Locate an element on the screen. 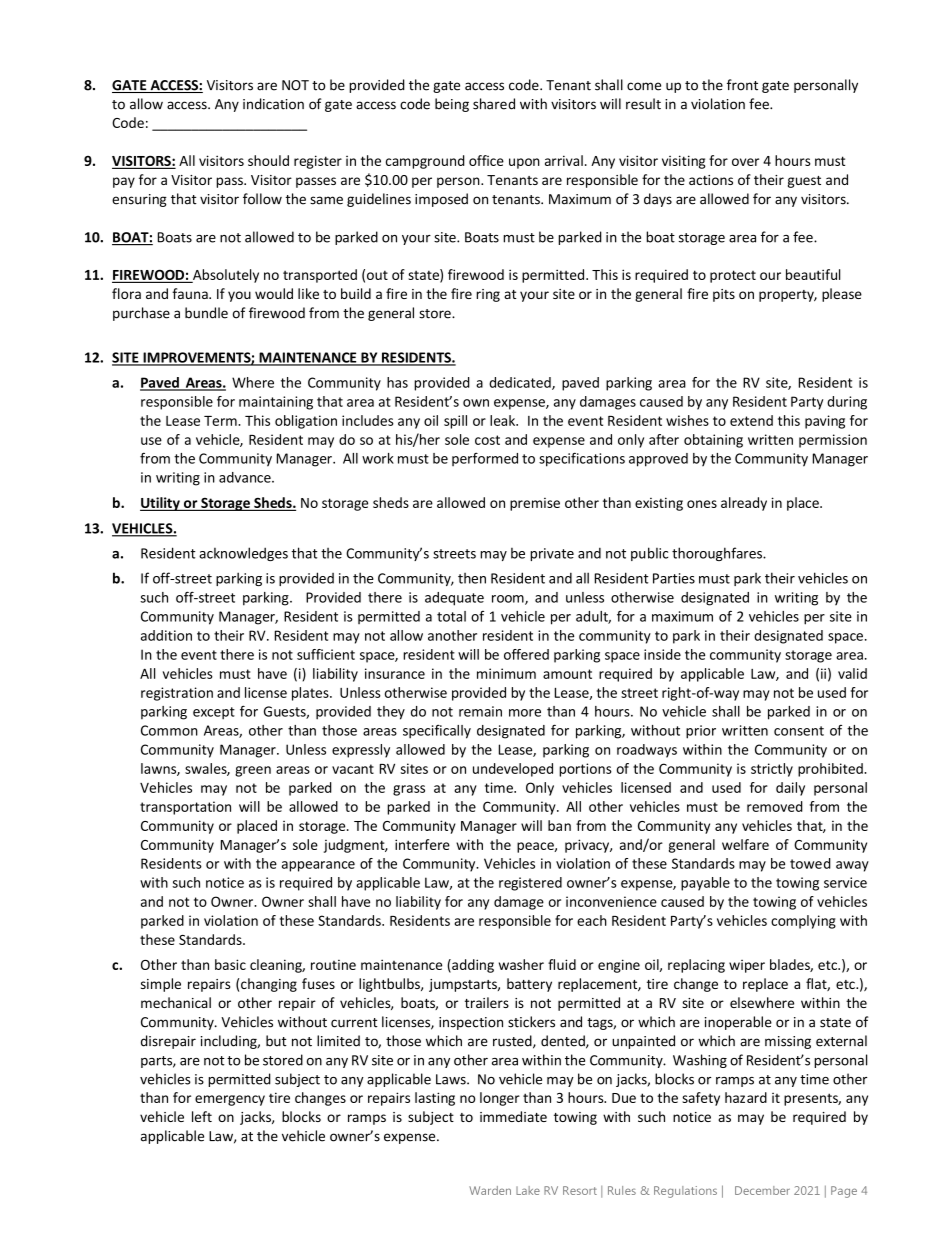  already is located at coordinates (744, 504).
